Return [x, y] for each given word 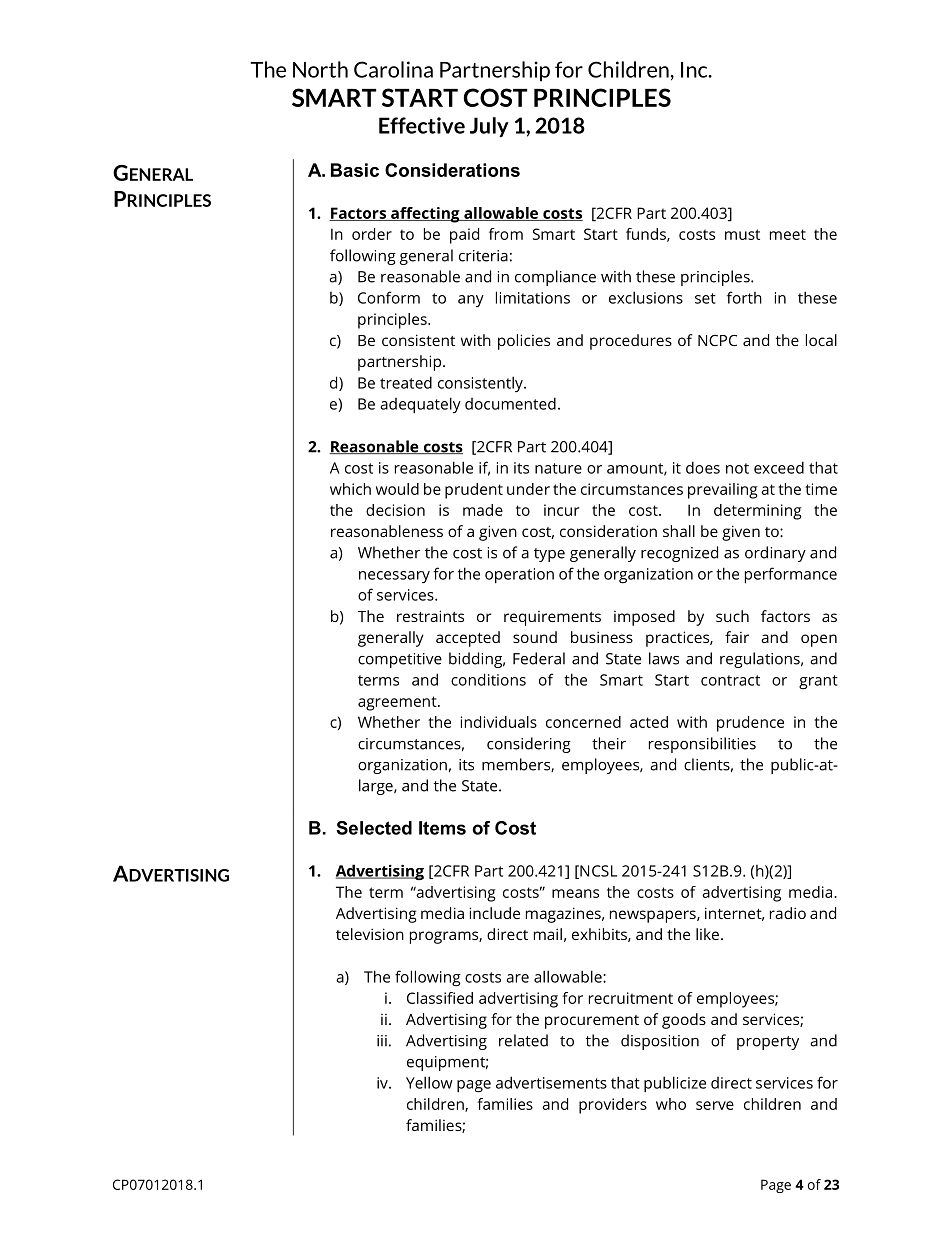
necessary [394, 577]
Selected [374, 828]
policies [524, 342]
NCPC [717, 340]
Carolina [393, 69]
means [575, 893]
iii [382, 1041]
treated [406, 382]
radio [788, 913]
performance [791, 575]
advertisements [551, 1082]
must [742, 234]
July [489, 127]
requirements [552, 618]
